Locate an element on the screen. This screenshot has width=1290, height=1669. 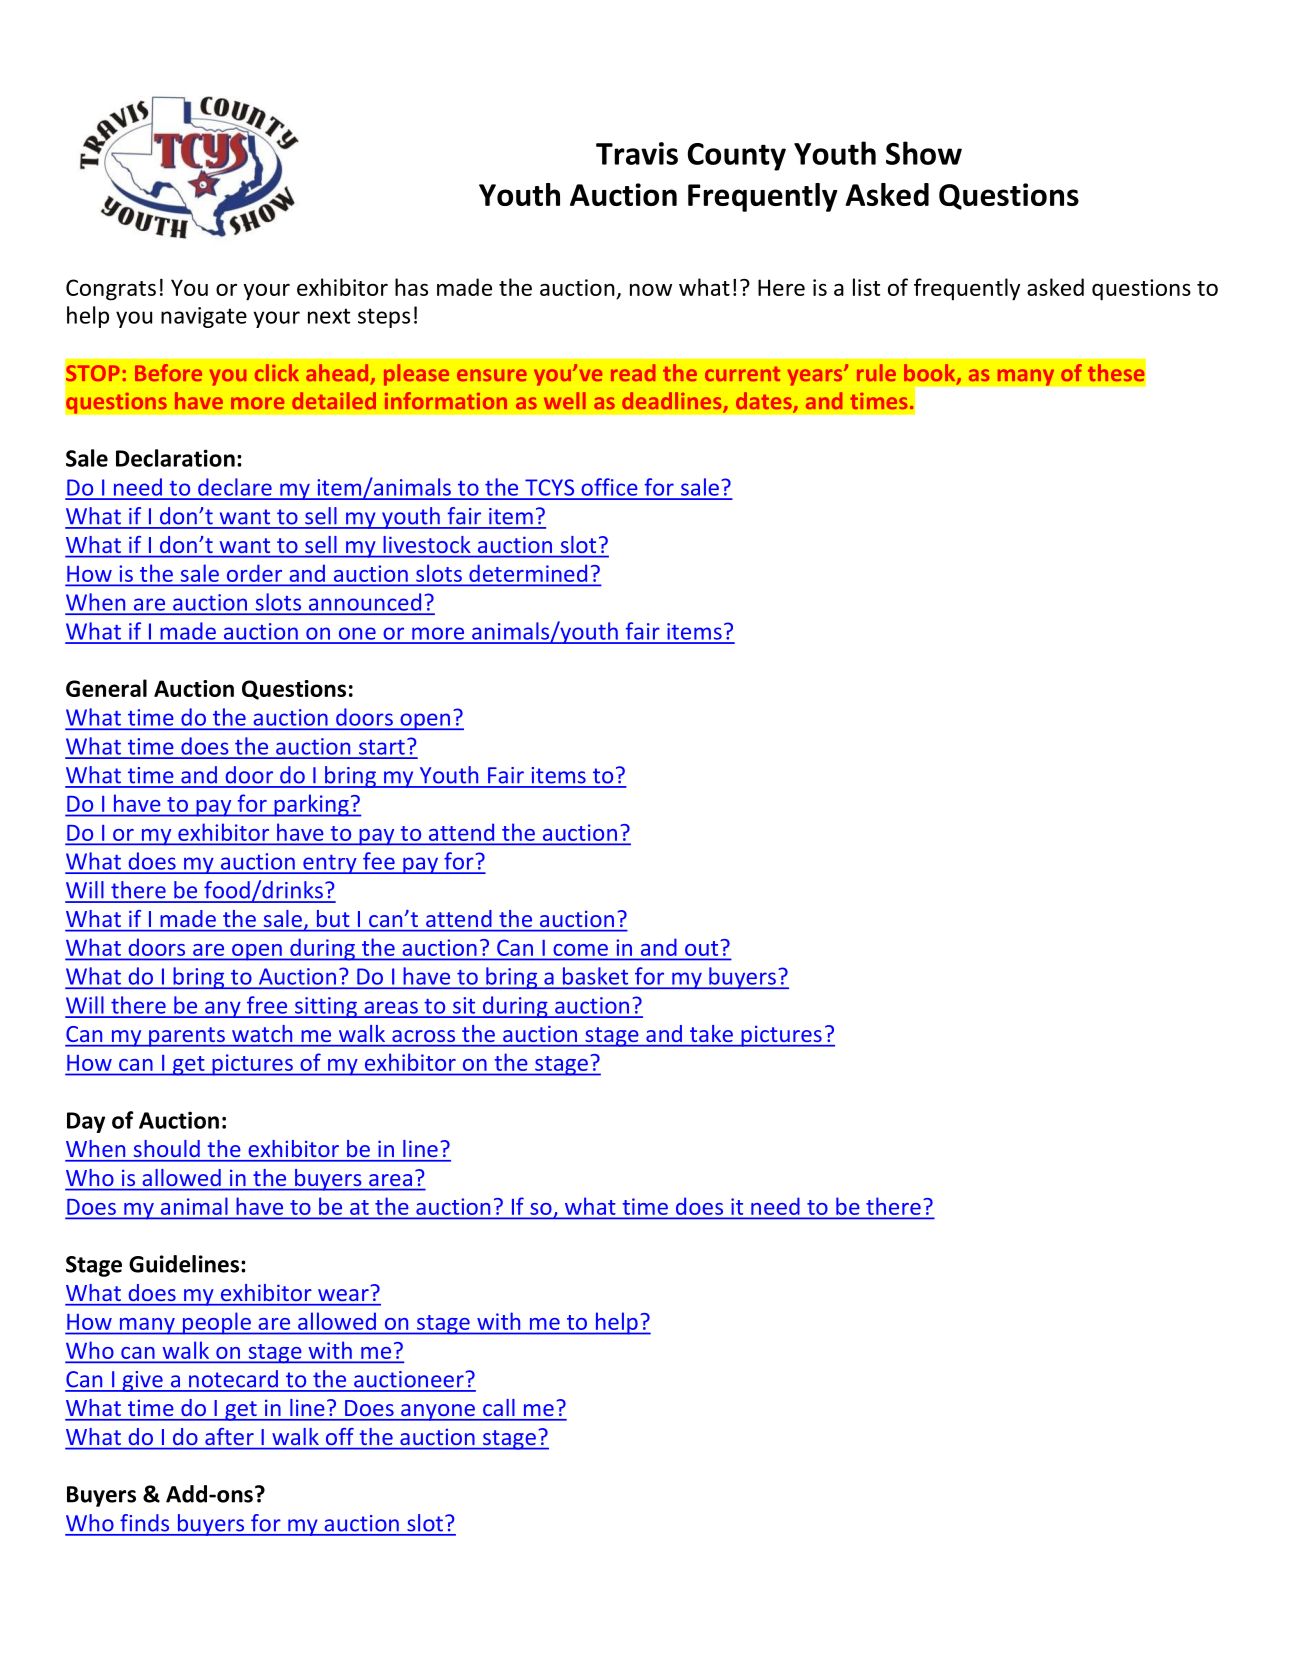
Travis is located at coordinates (637, 153).
